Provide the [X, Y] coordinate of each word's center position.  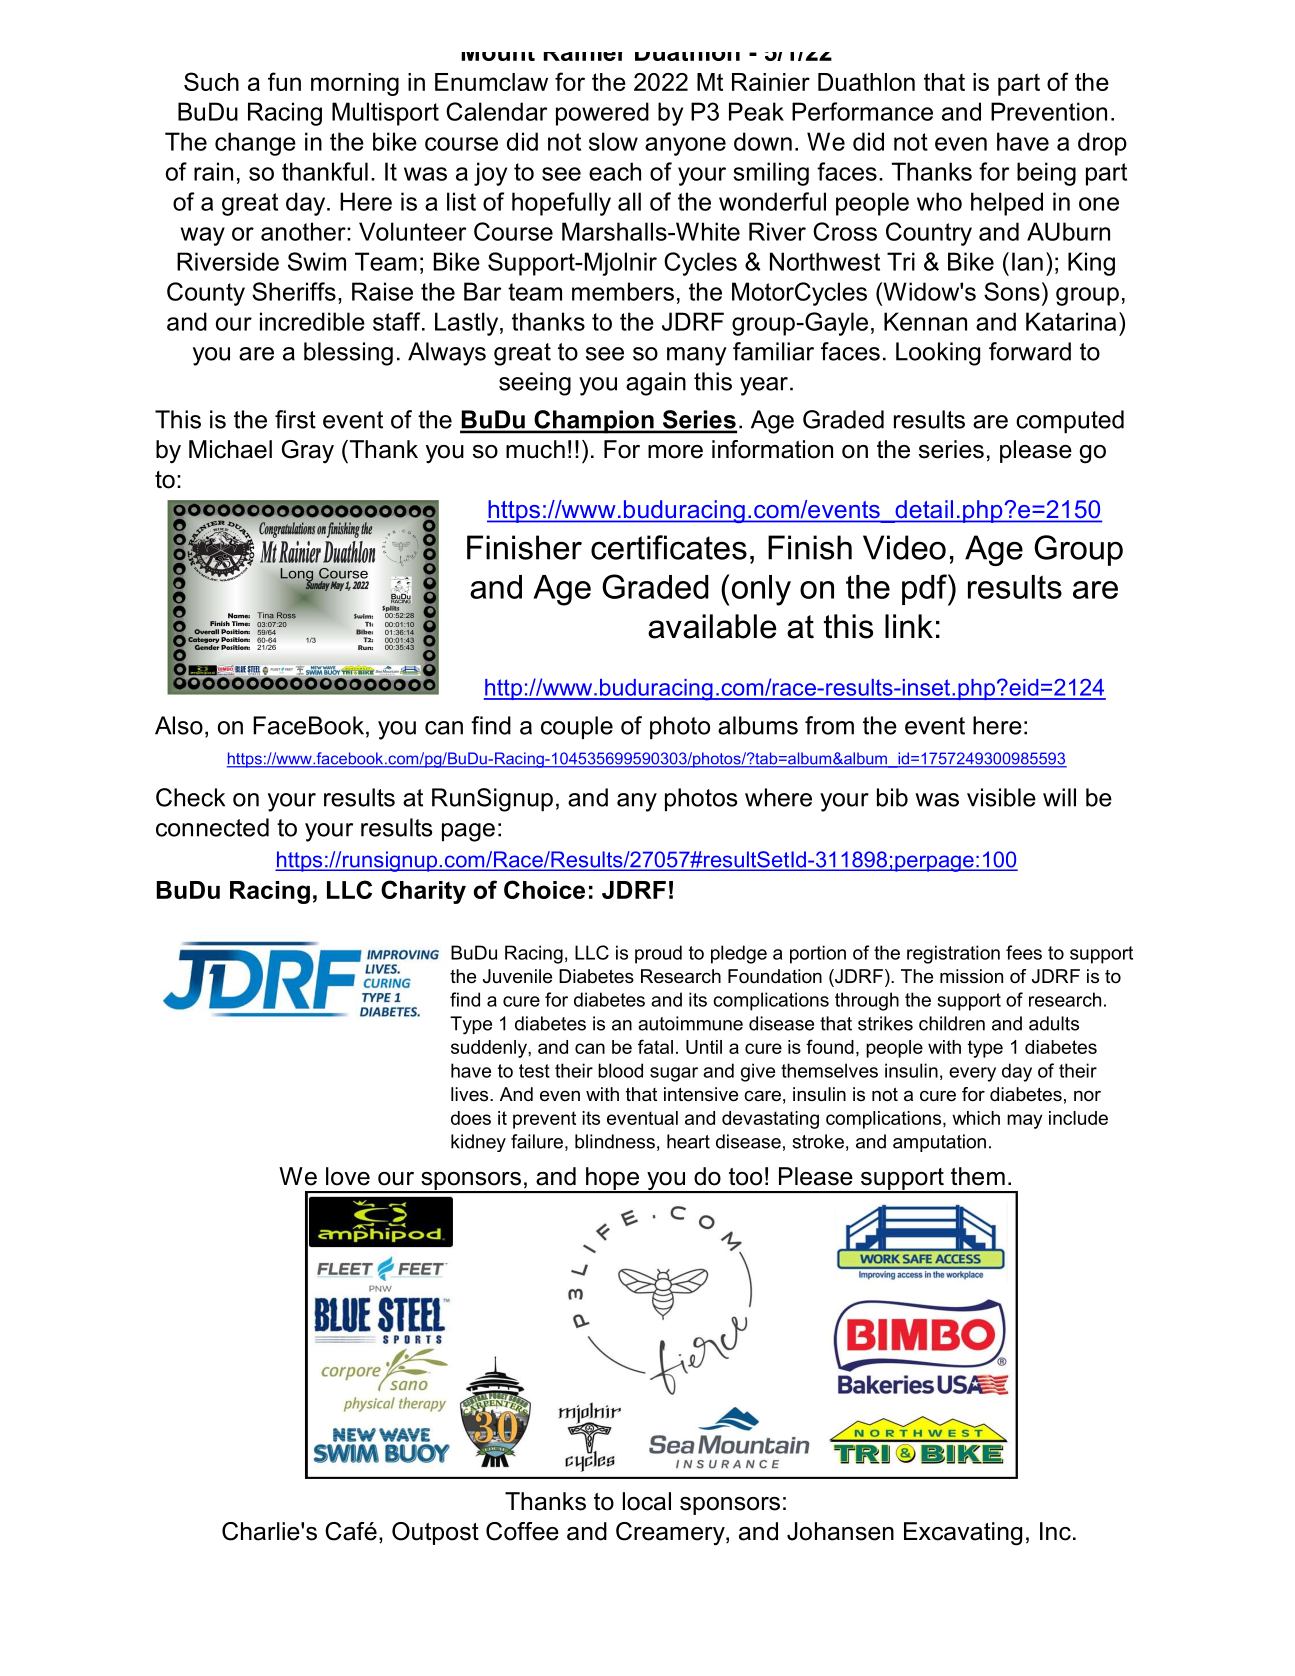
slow [613, 141]
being [1046, 174]
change [255, 144]
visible [1001, 797]
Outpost [435, 1533]
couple [577, 727]
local [647, 1501]
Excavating [963, 1534]
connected [212, 827]
